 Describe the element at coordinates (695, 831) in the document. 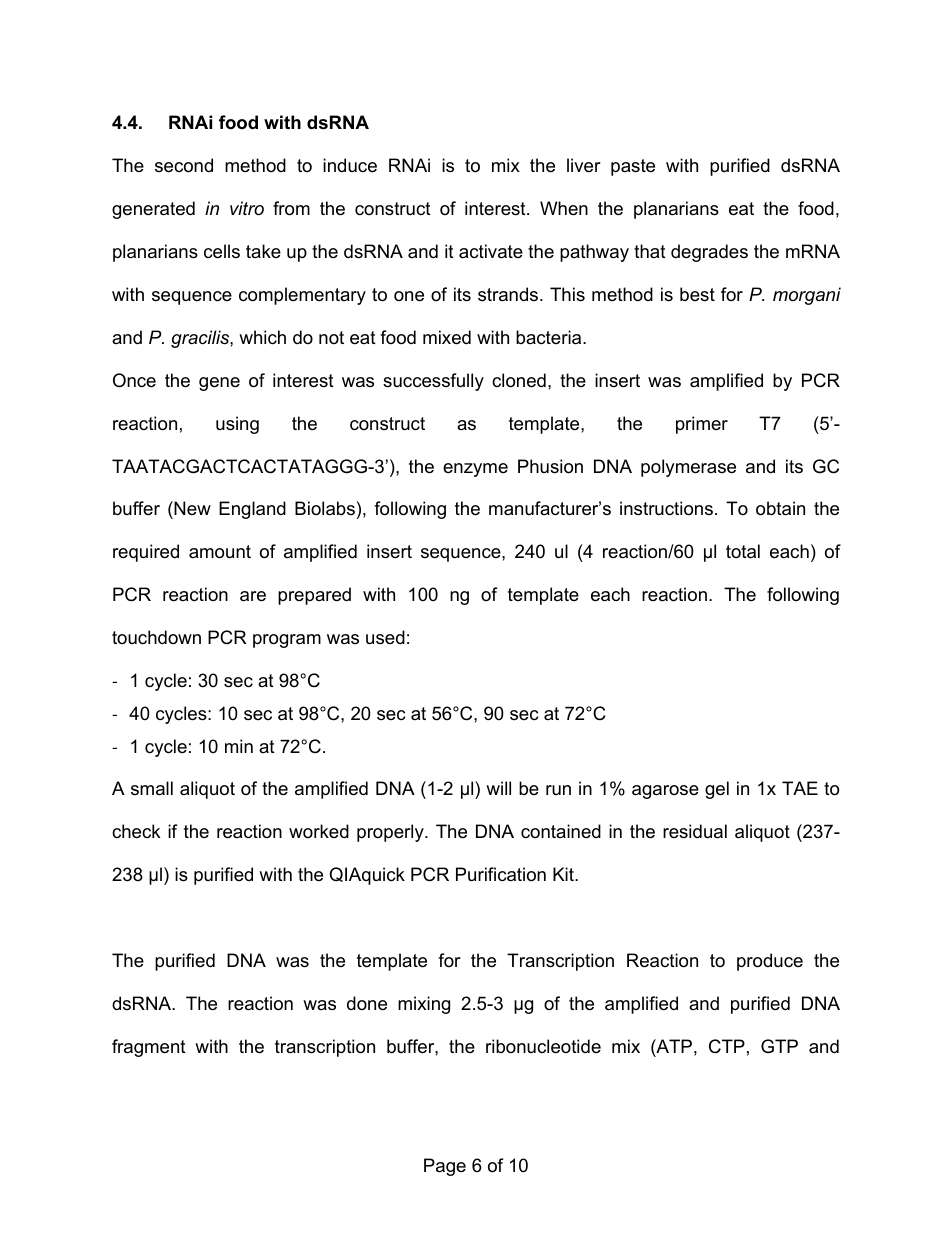

I see `residual` at that location.
